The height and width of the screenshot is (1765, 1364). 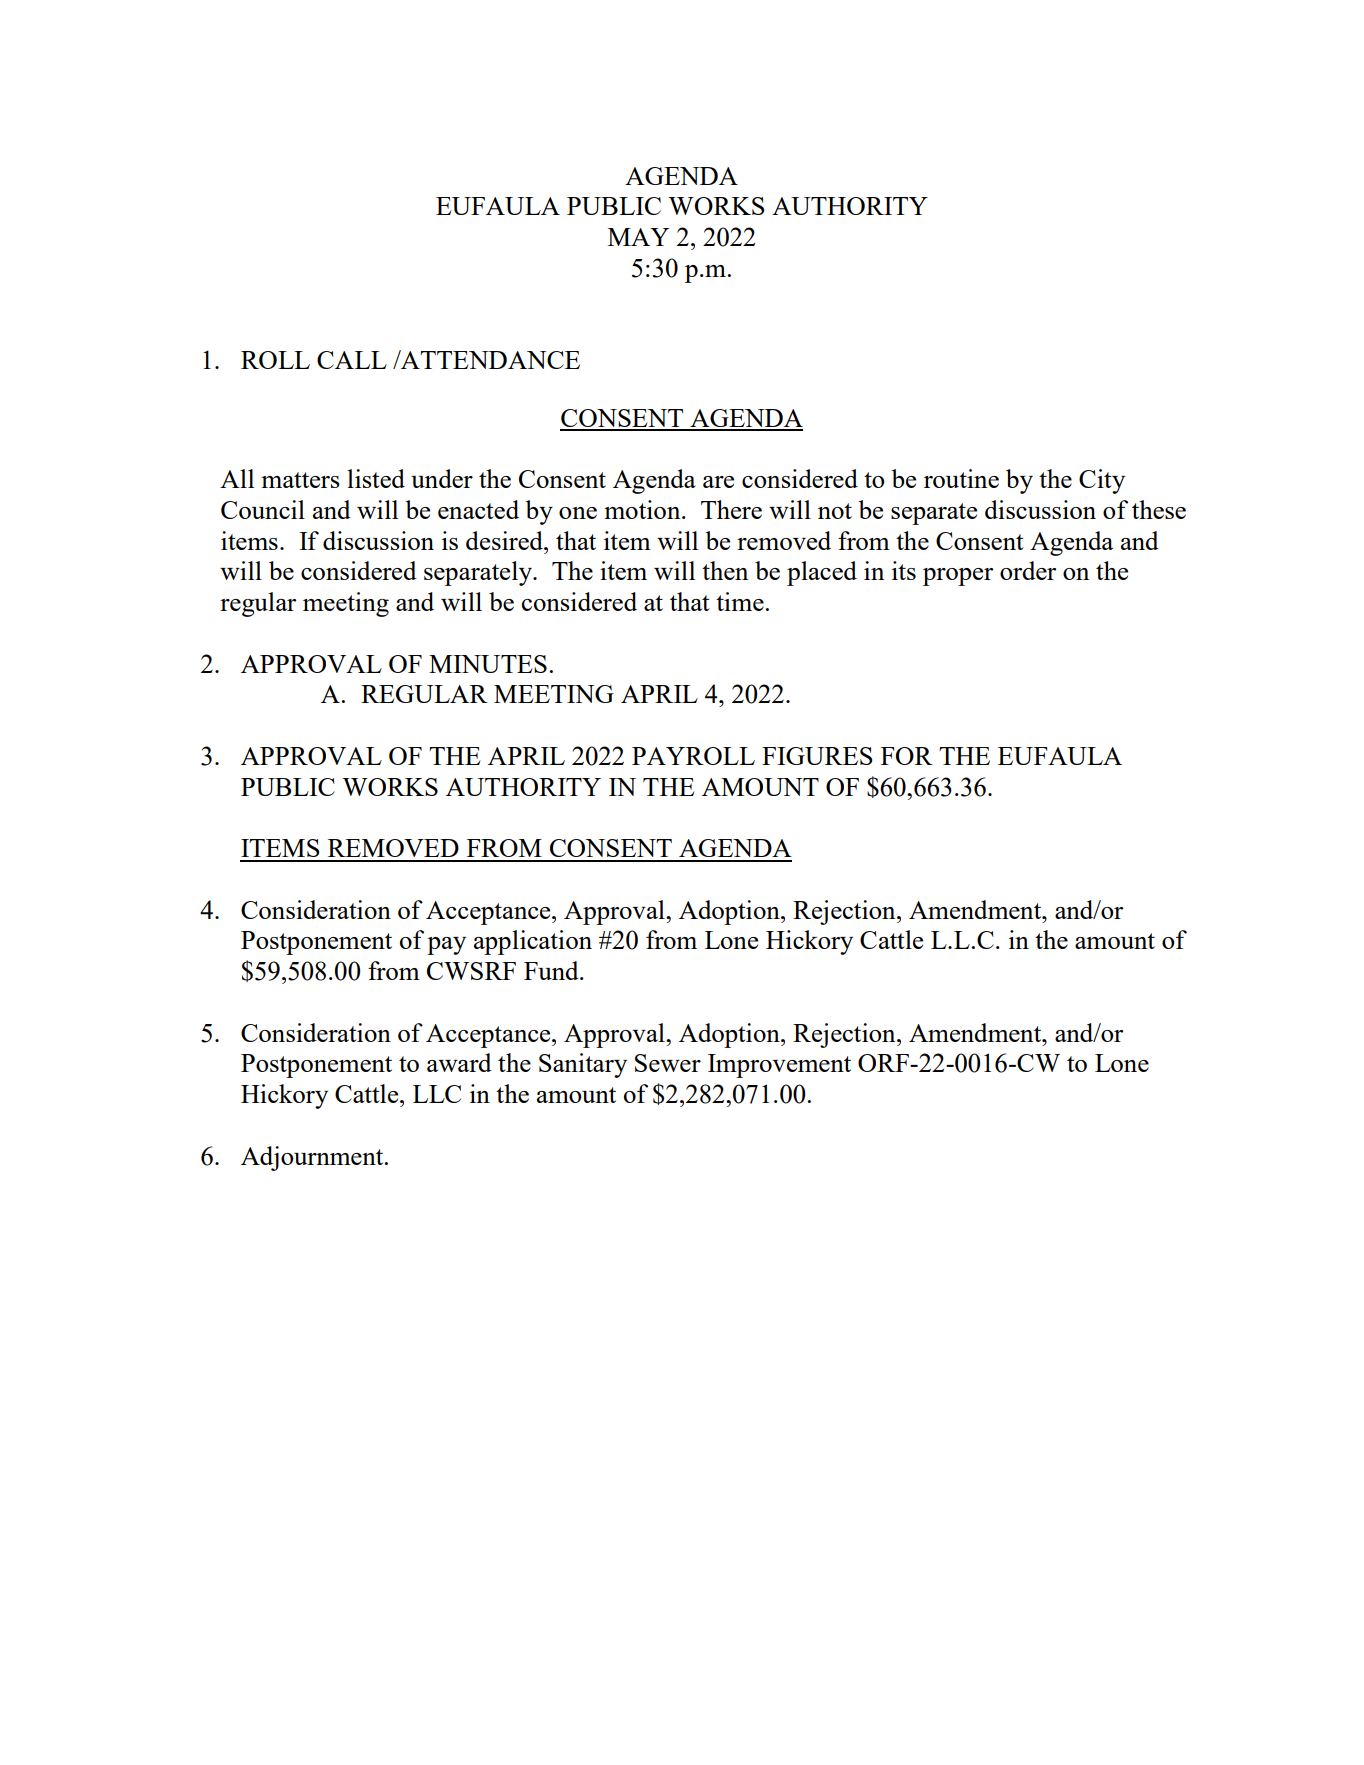 What do you see at coordinates (725, 570) in the screenshot?
I see `then` at bounding box center [725, 570].
